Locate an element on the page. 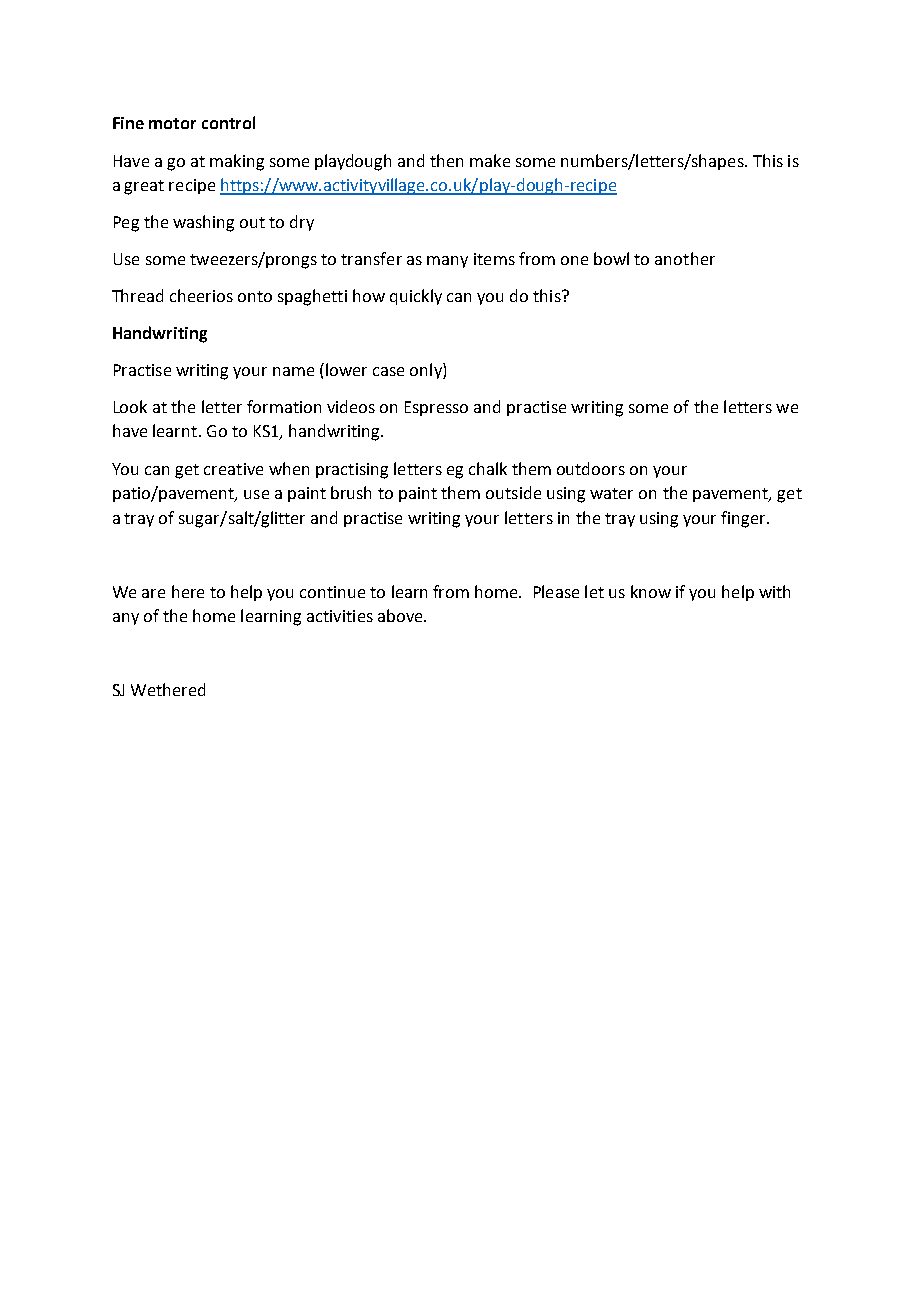 Image resolution: width=924 pixels, height=1308 pixels. control is located at coordinates (228, 122).
